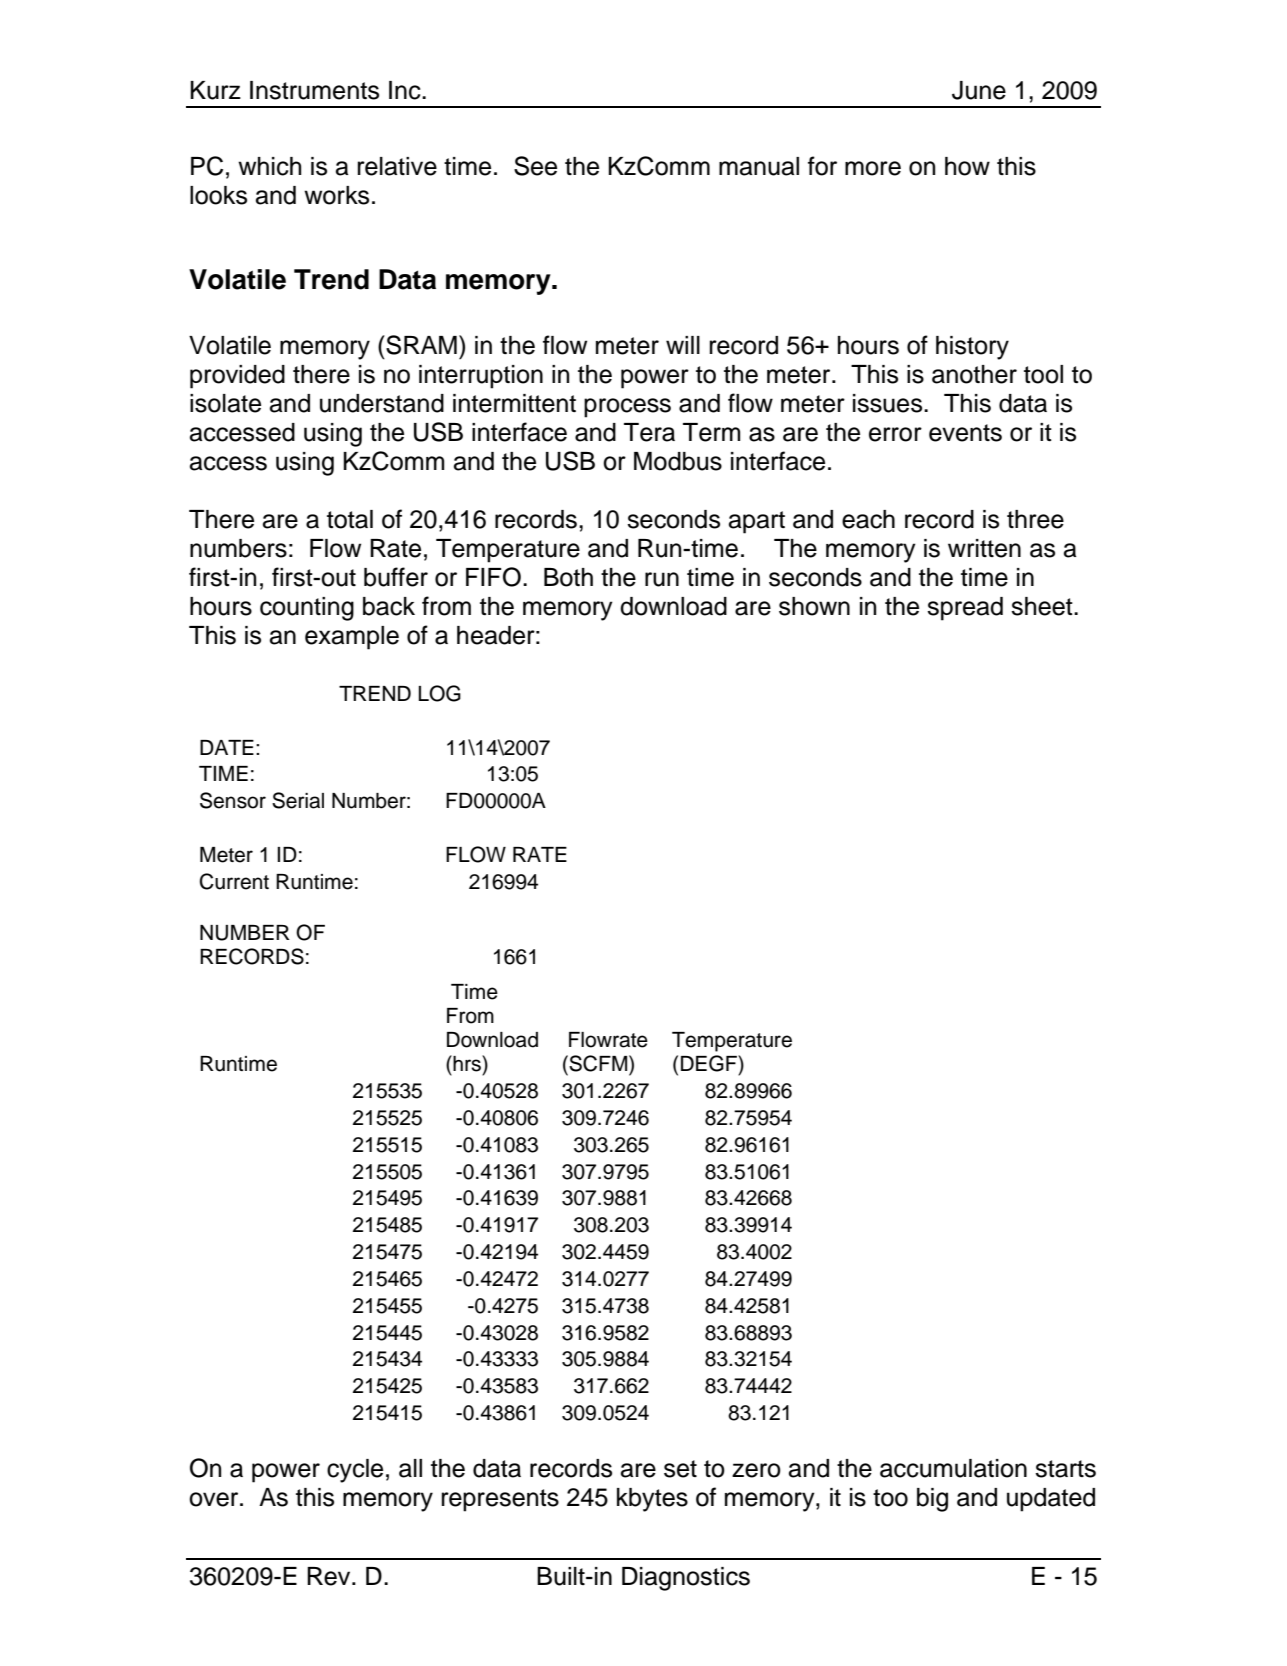 This document has width=1287, height=1666. Describe the element at coordinates (298, 800) in the document. I see `Serial` at that location.
